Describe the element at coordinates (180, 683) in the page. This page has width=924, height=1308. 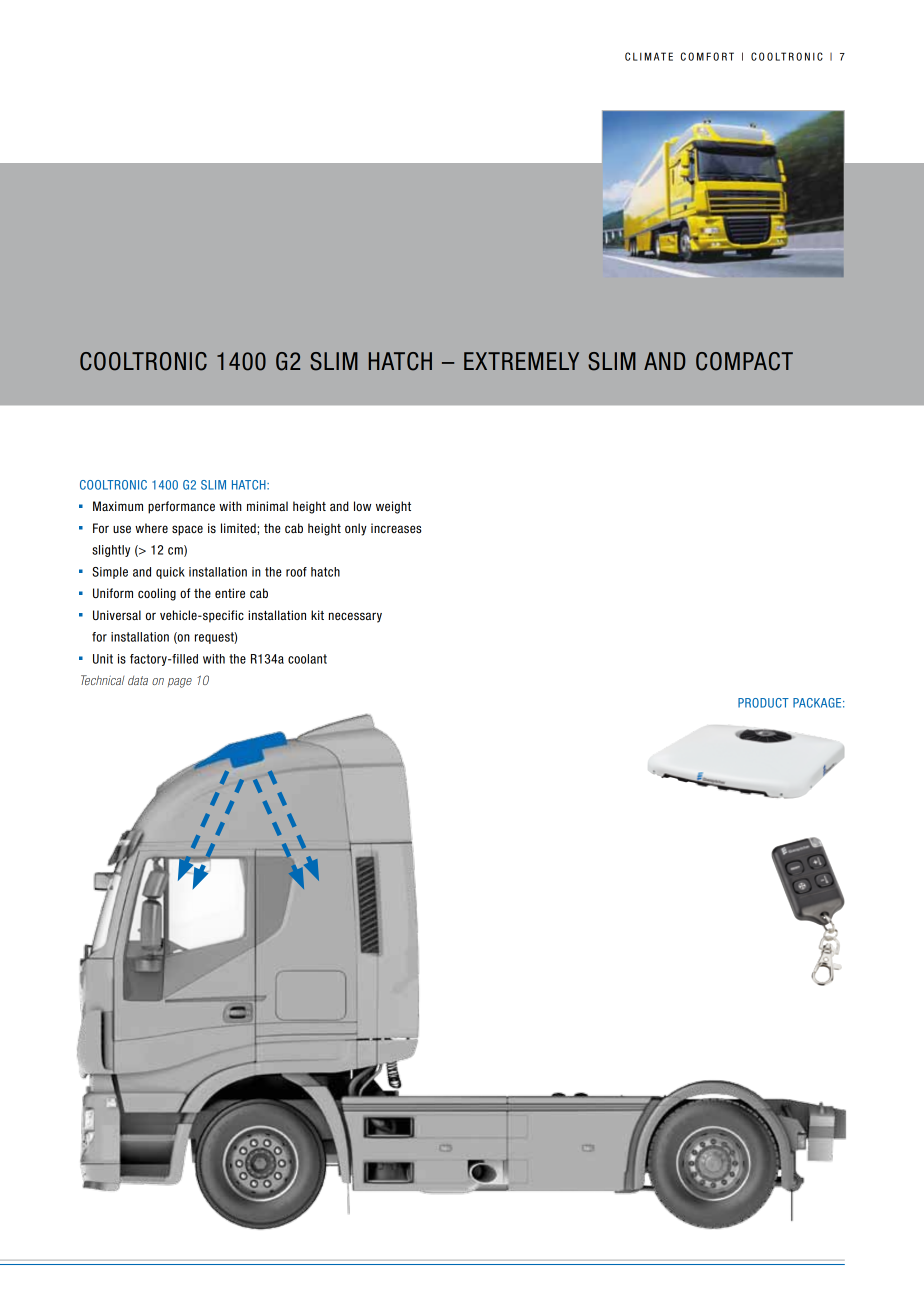
I see `page` at that location.
